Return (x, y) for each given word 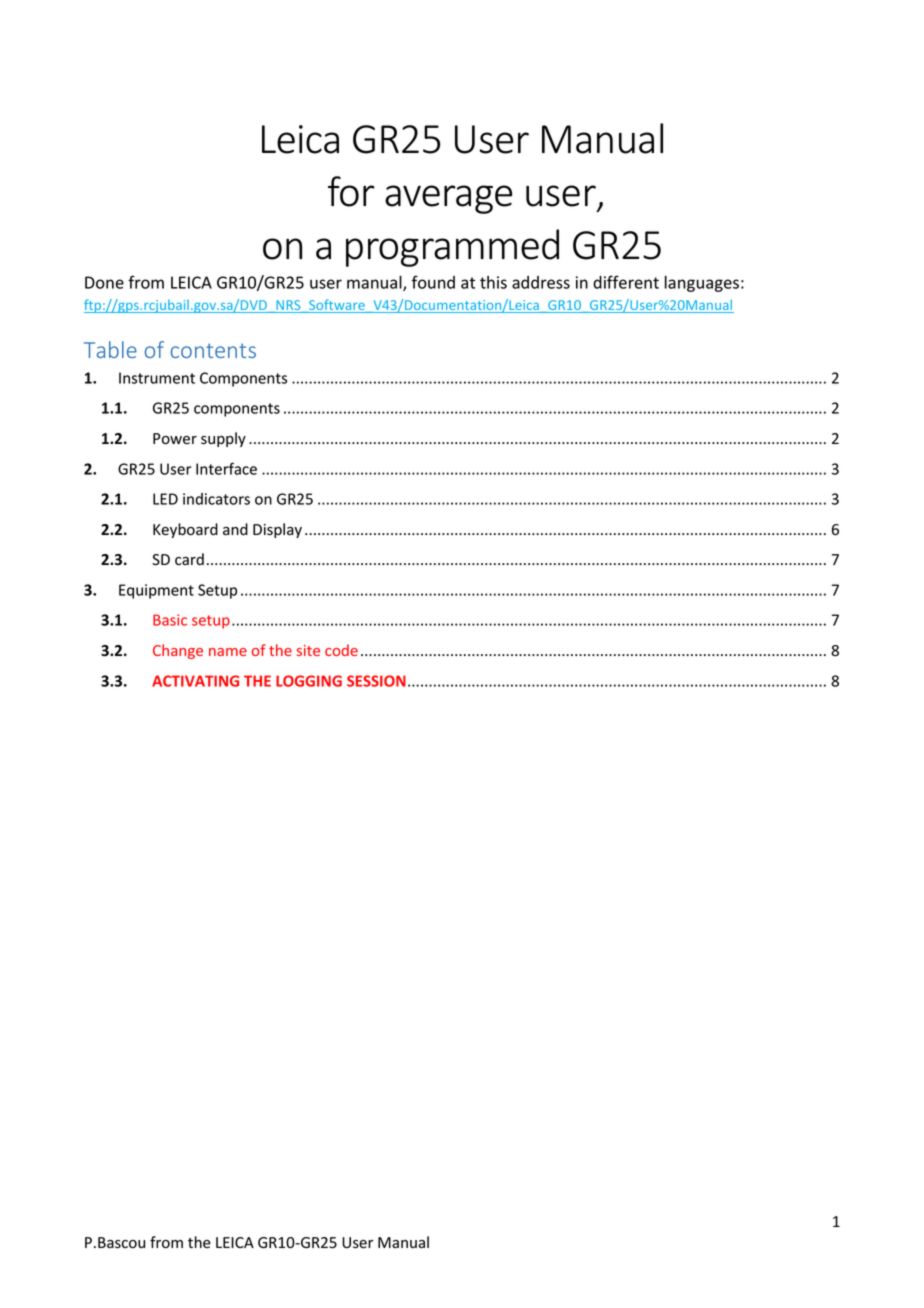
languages (702, 284)
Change (178, 651)
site (308, 650)
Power (175, 439)
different (626, 282)
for (351, 191)
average (449, 199)
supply (223, 439)
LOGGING (309, 681)
